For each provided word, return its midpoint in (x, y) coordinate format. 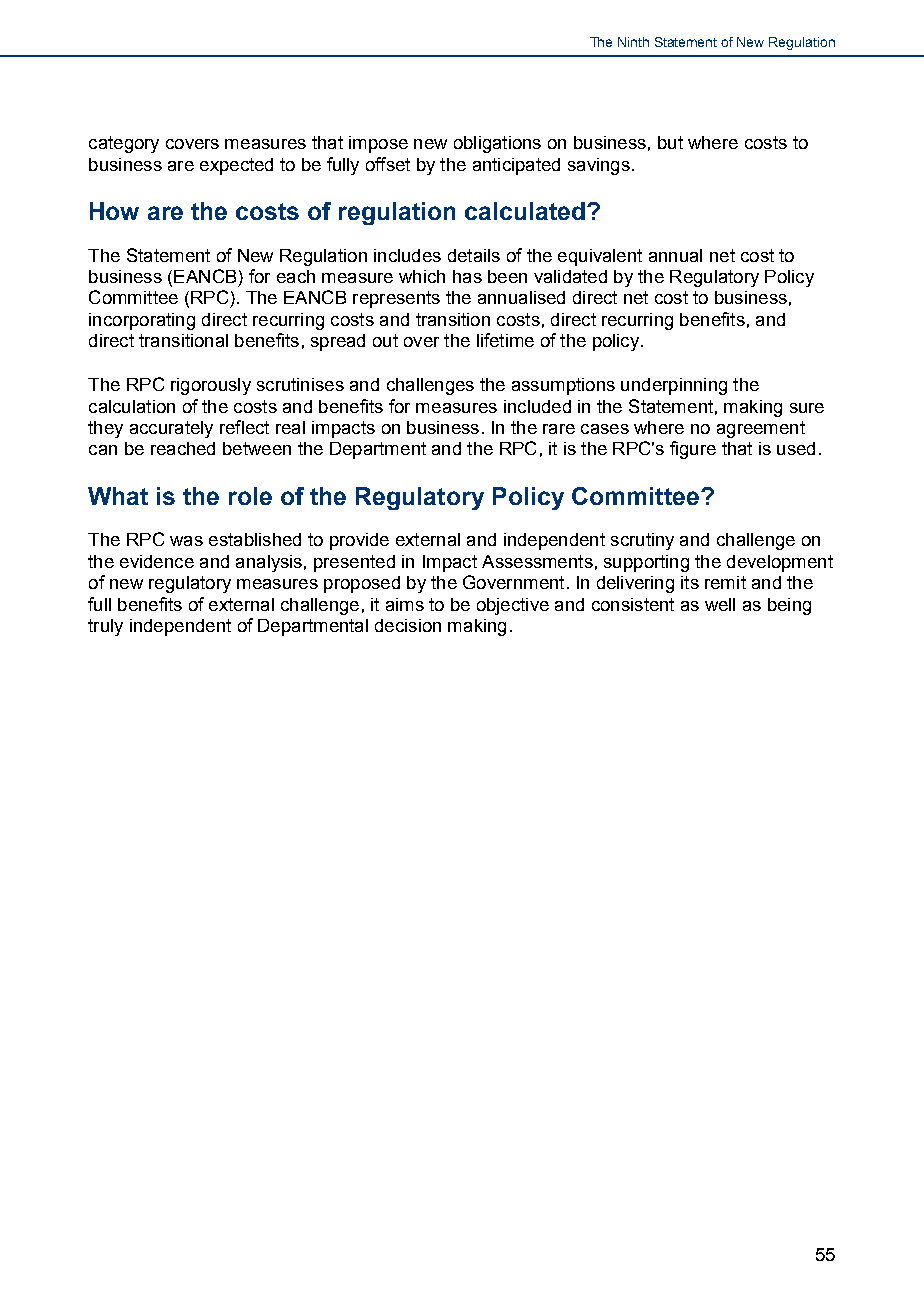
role (250, 496)
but (670, 142)
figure (693, 450)
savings (599, 166)
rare (559, 429)
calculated (525, 211)
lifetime (505, 340)
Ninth (633, 42)
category (124, 144)
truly (105, 627)
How (114, 211)
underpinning (674, 386)
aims (405, 604)
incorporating (142, 321)
